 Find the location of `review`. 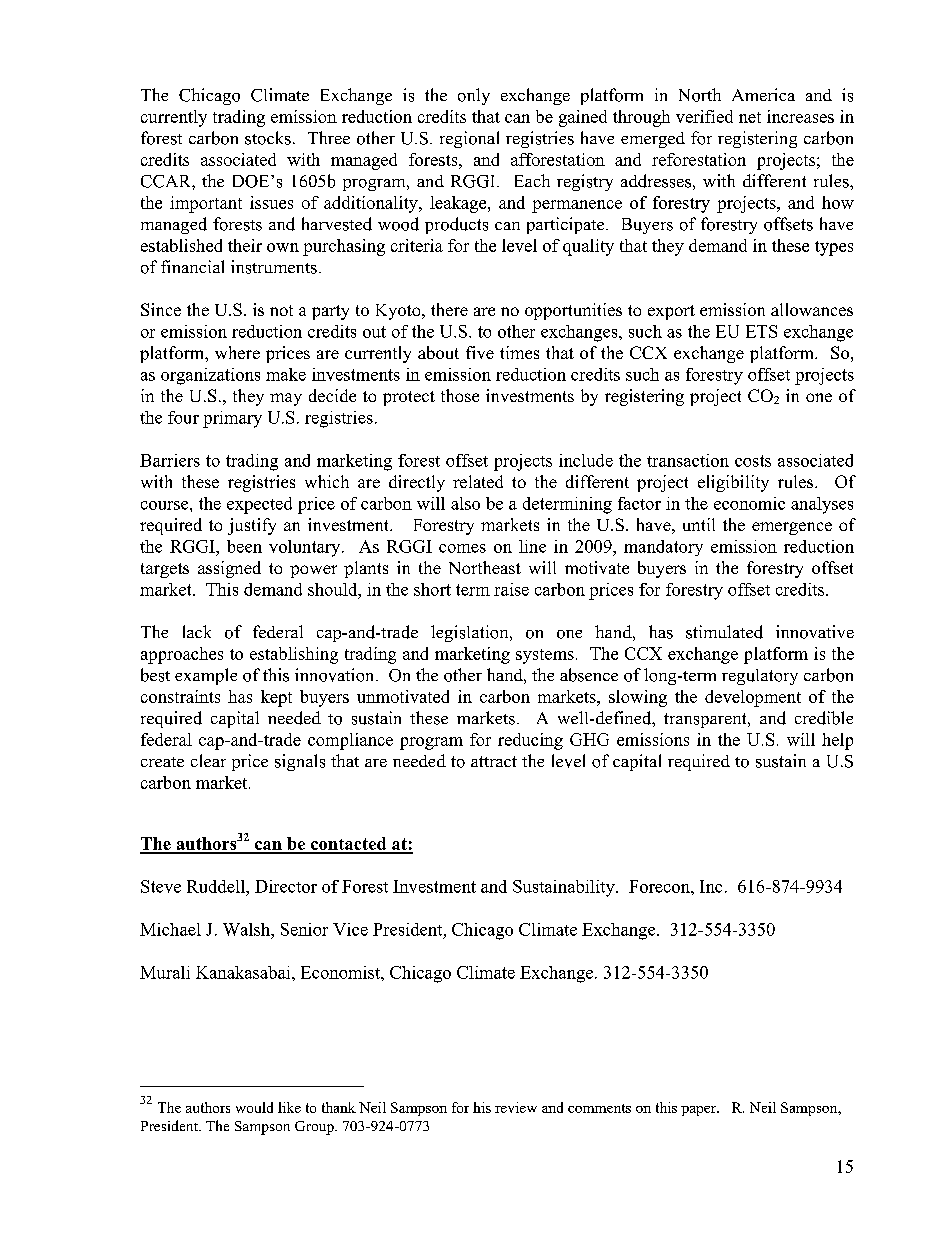

review is located at coordinates (516, 1107).
